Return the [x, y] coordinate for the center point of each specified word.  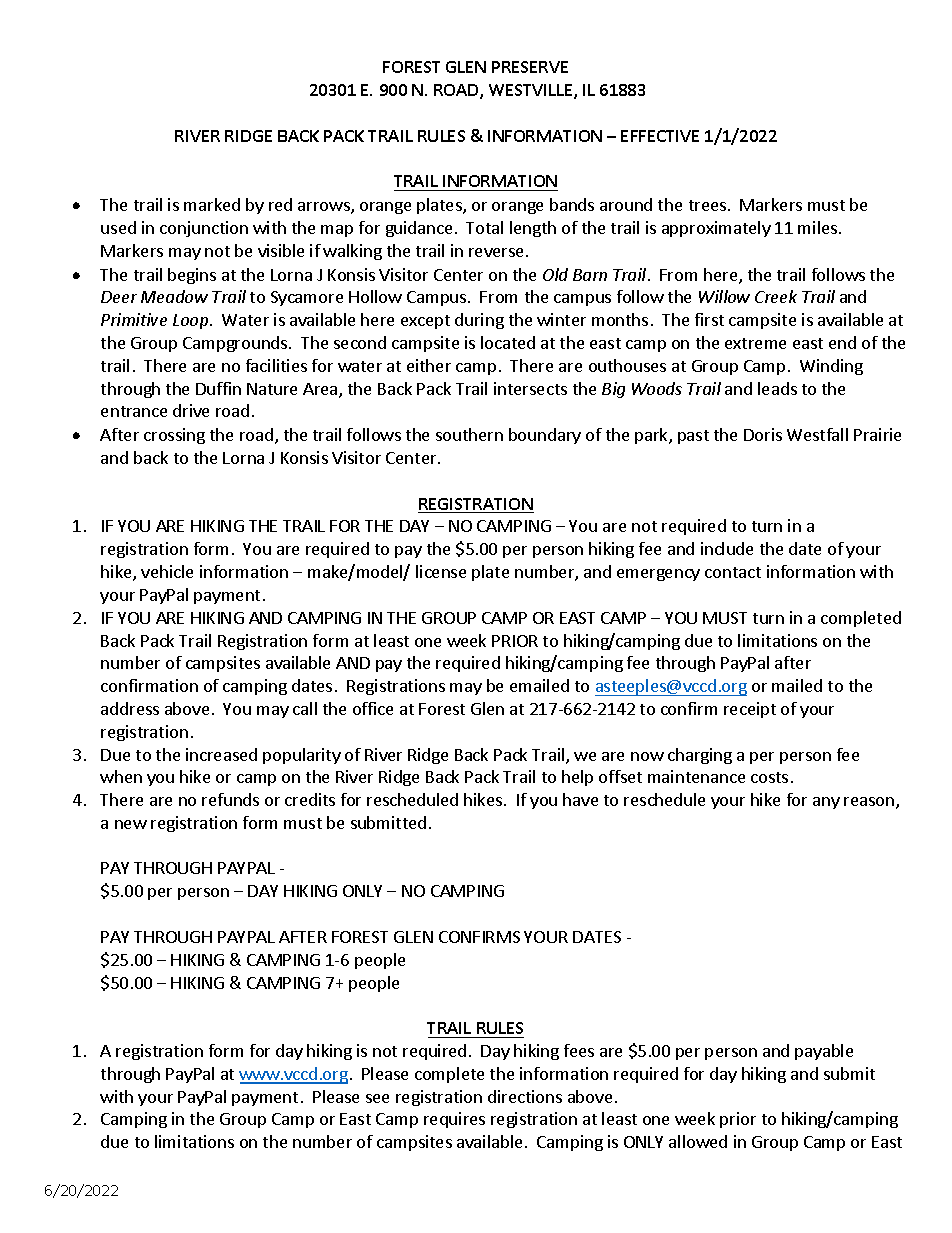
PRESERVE [530, 67]
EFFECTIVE [660, 136]
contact [733, 572]
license [441, 571]
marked [212, 204]
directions [525, 1096]
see [377, 1098]
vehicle [167, 571]
